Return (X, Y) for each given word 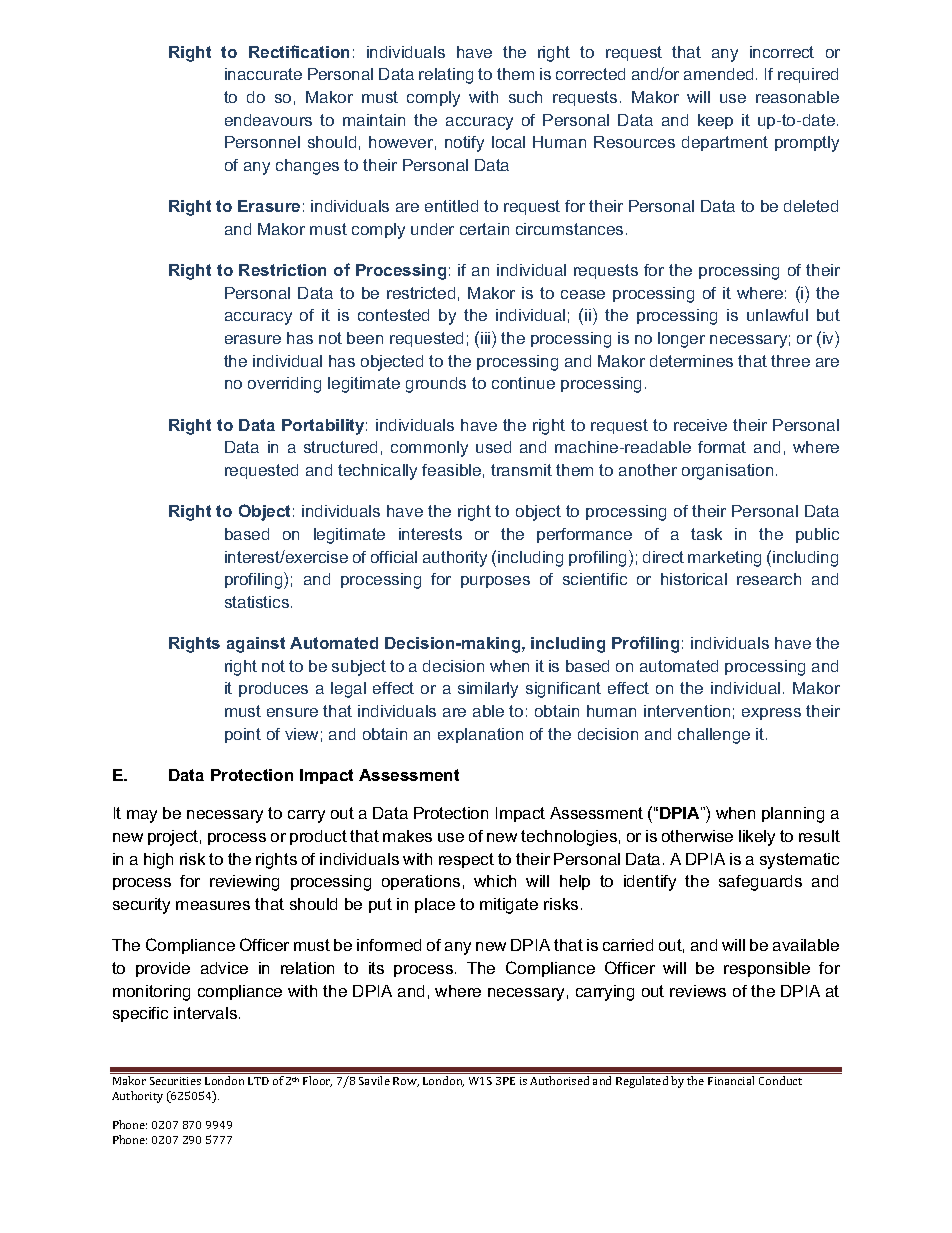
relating (446, 76)
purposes (495, 582)
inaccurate (263, 74)
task (706, 534)
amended (718, 74)
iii (487, 337)
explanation (480, 735)
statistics (258, 602)
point (243, 735)
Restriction (282, 270)
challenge (714, 736)
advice (224, 968)
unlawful (777, 315)
